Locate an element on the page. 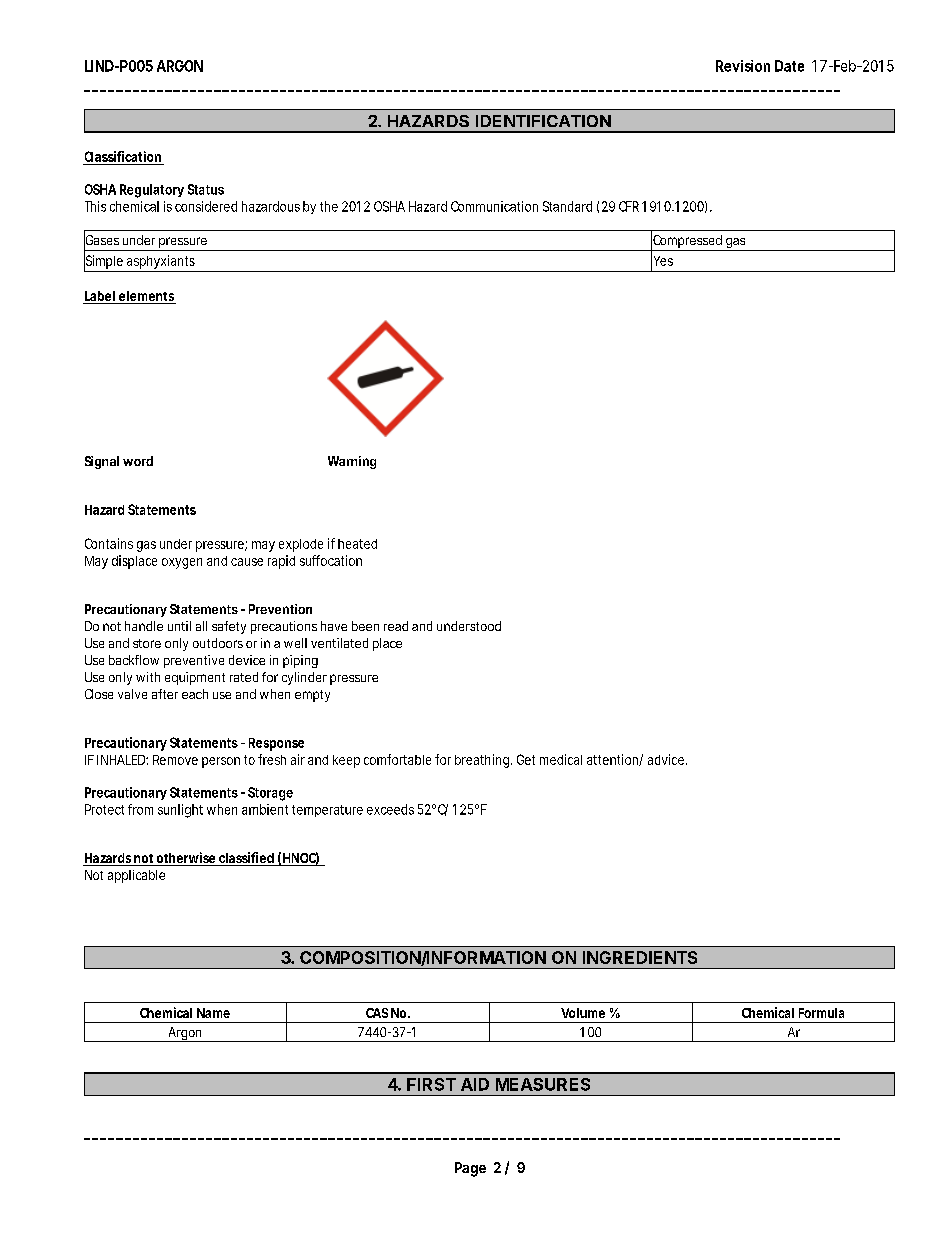 This image has height=1233, width=952. Revision is located at coordinates (743, 66).
